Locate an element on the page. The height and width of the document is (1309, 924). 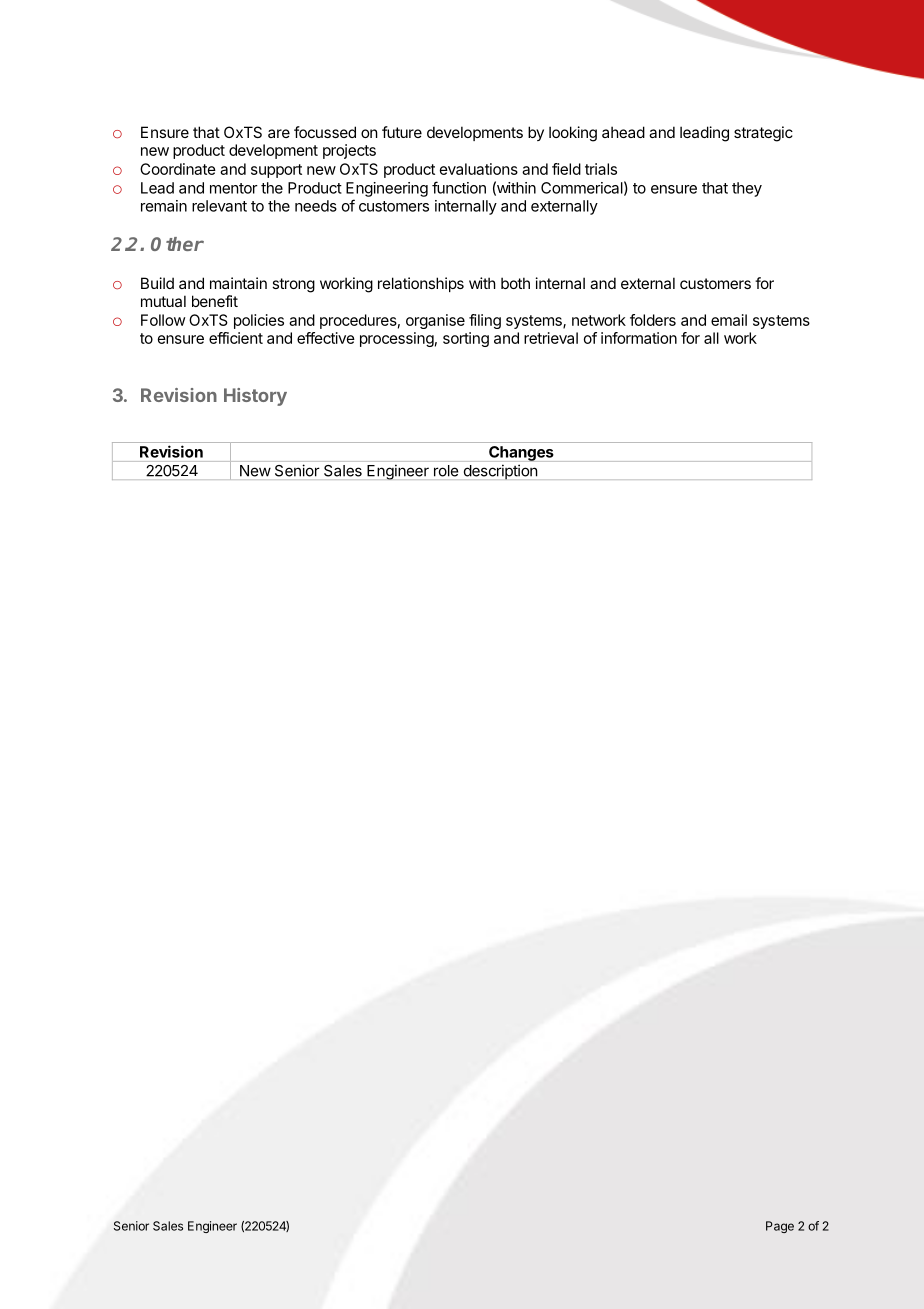
retrieval is located at coordinates (551, 338).
